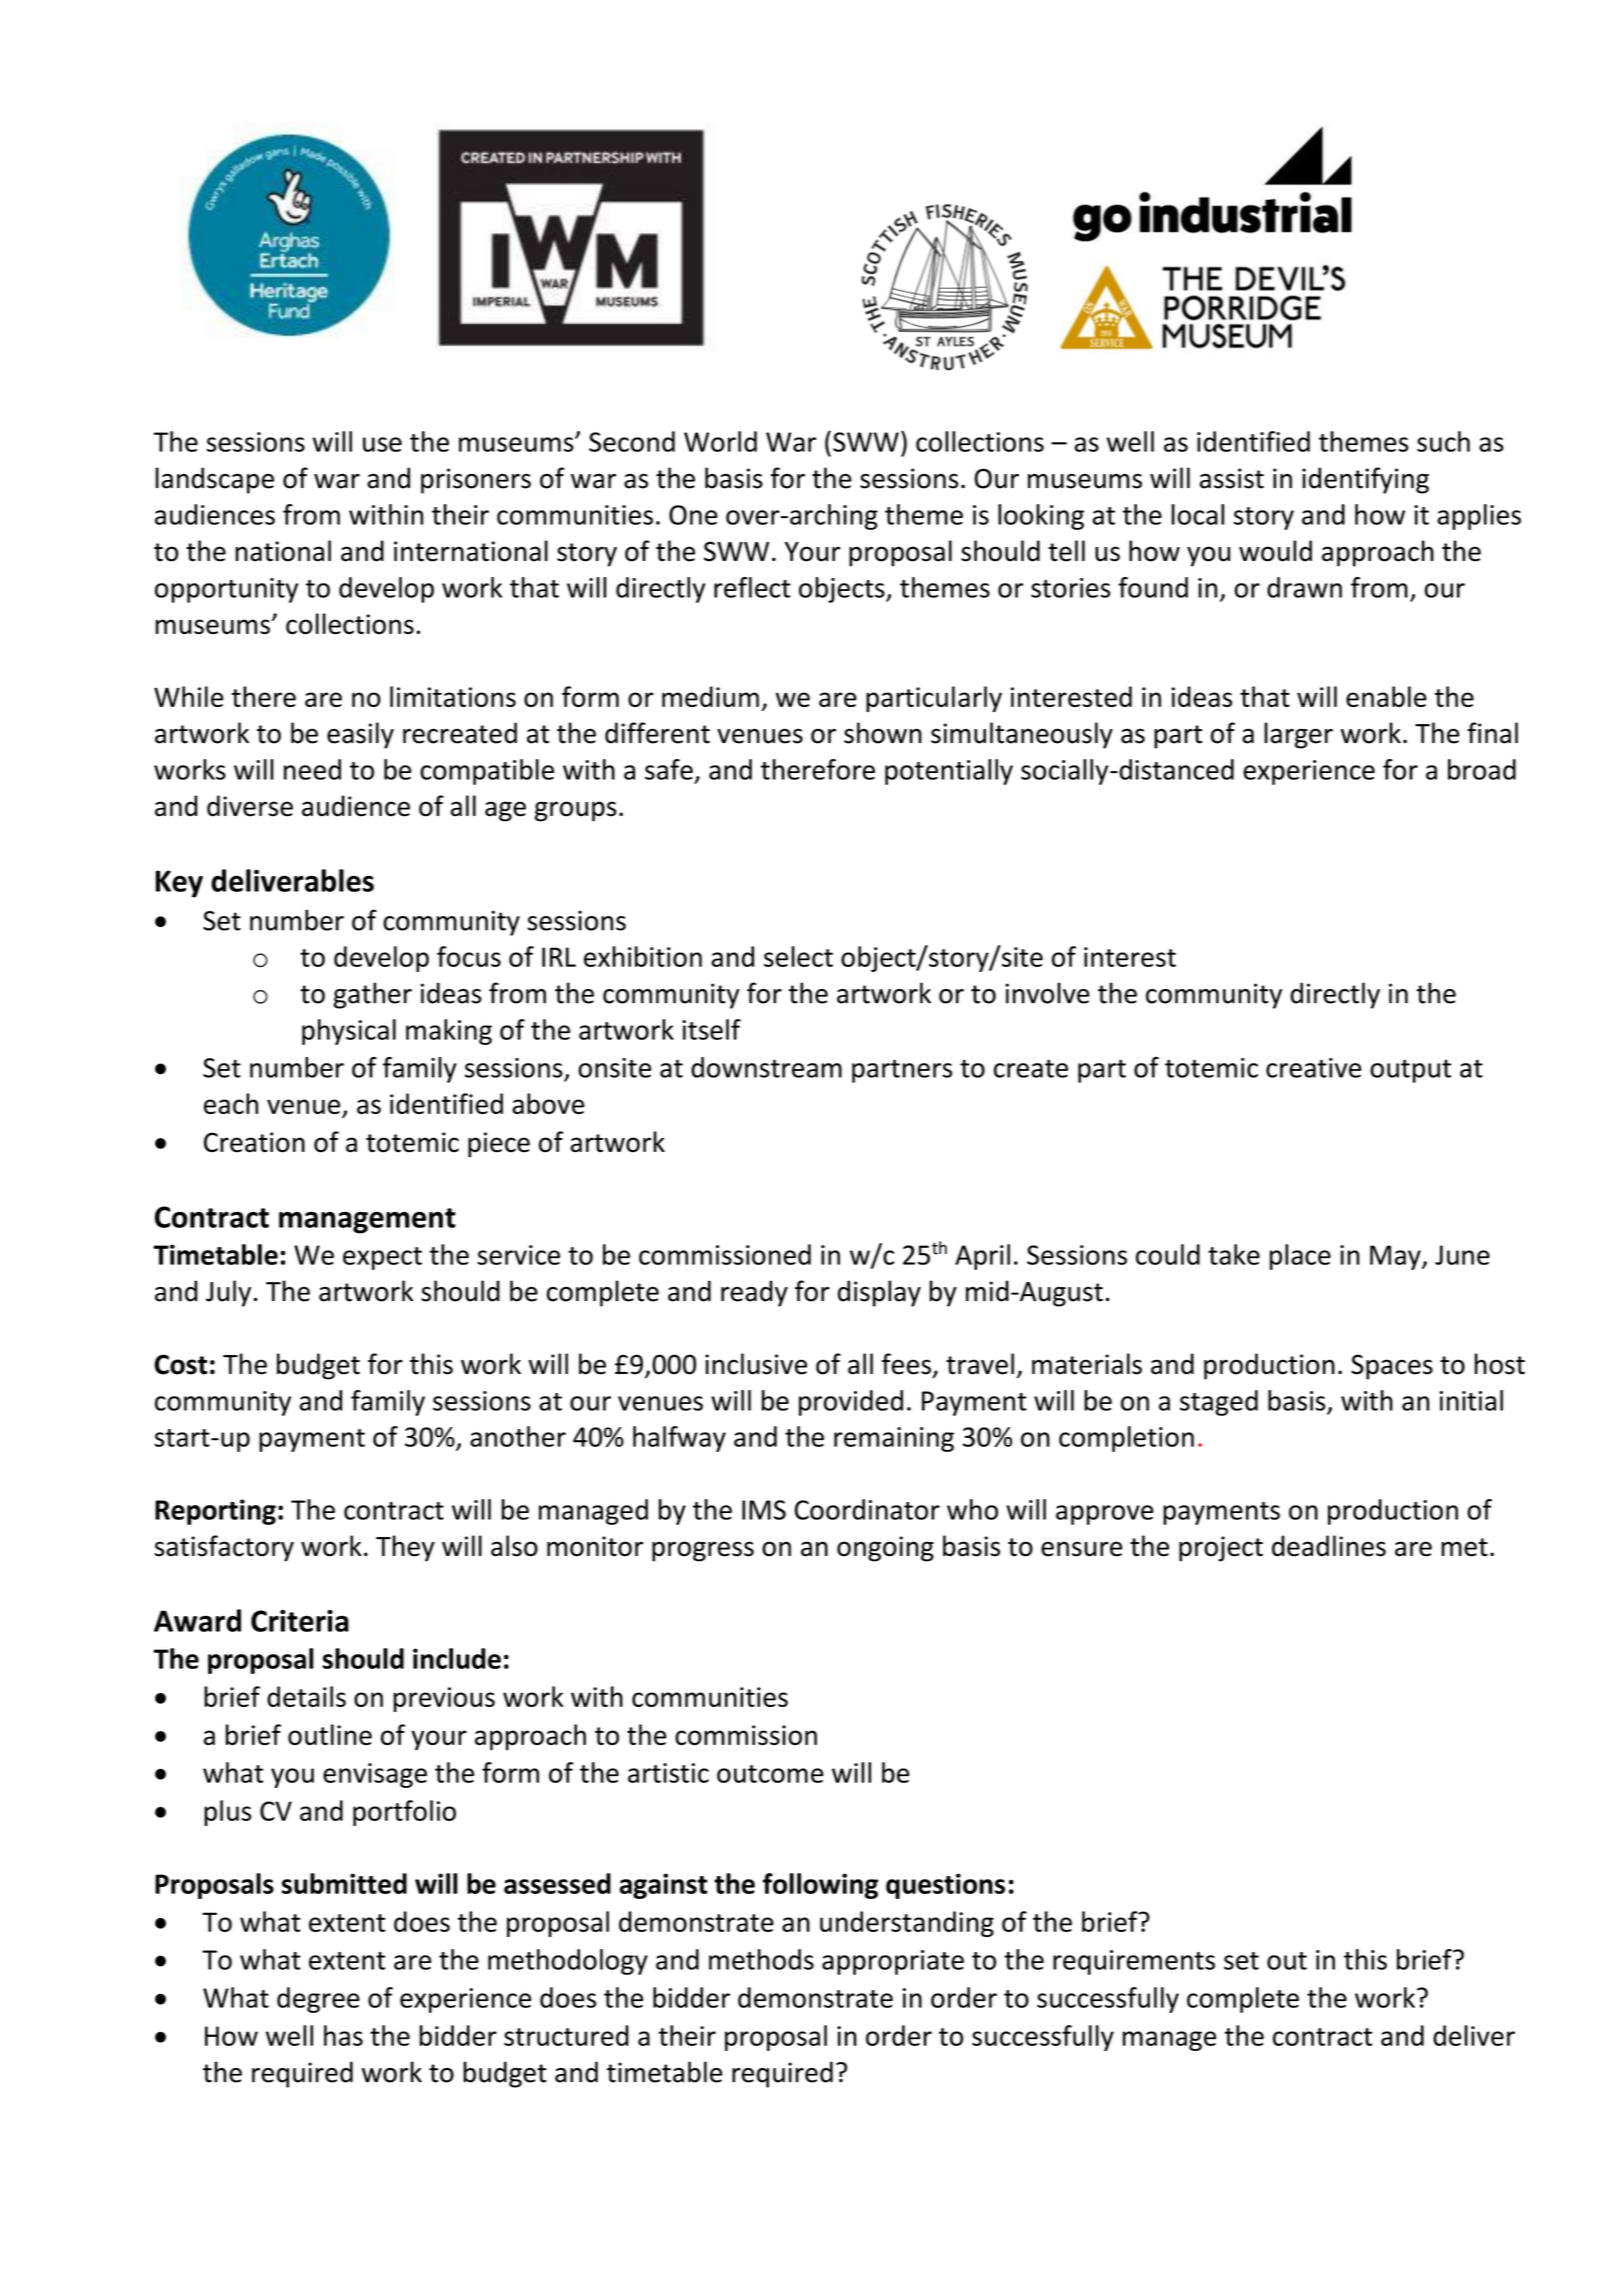  Describe the element at coordinates (405, 1548) in the document. I see `They` at that location.
